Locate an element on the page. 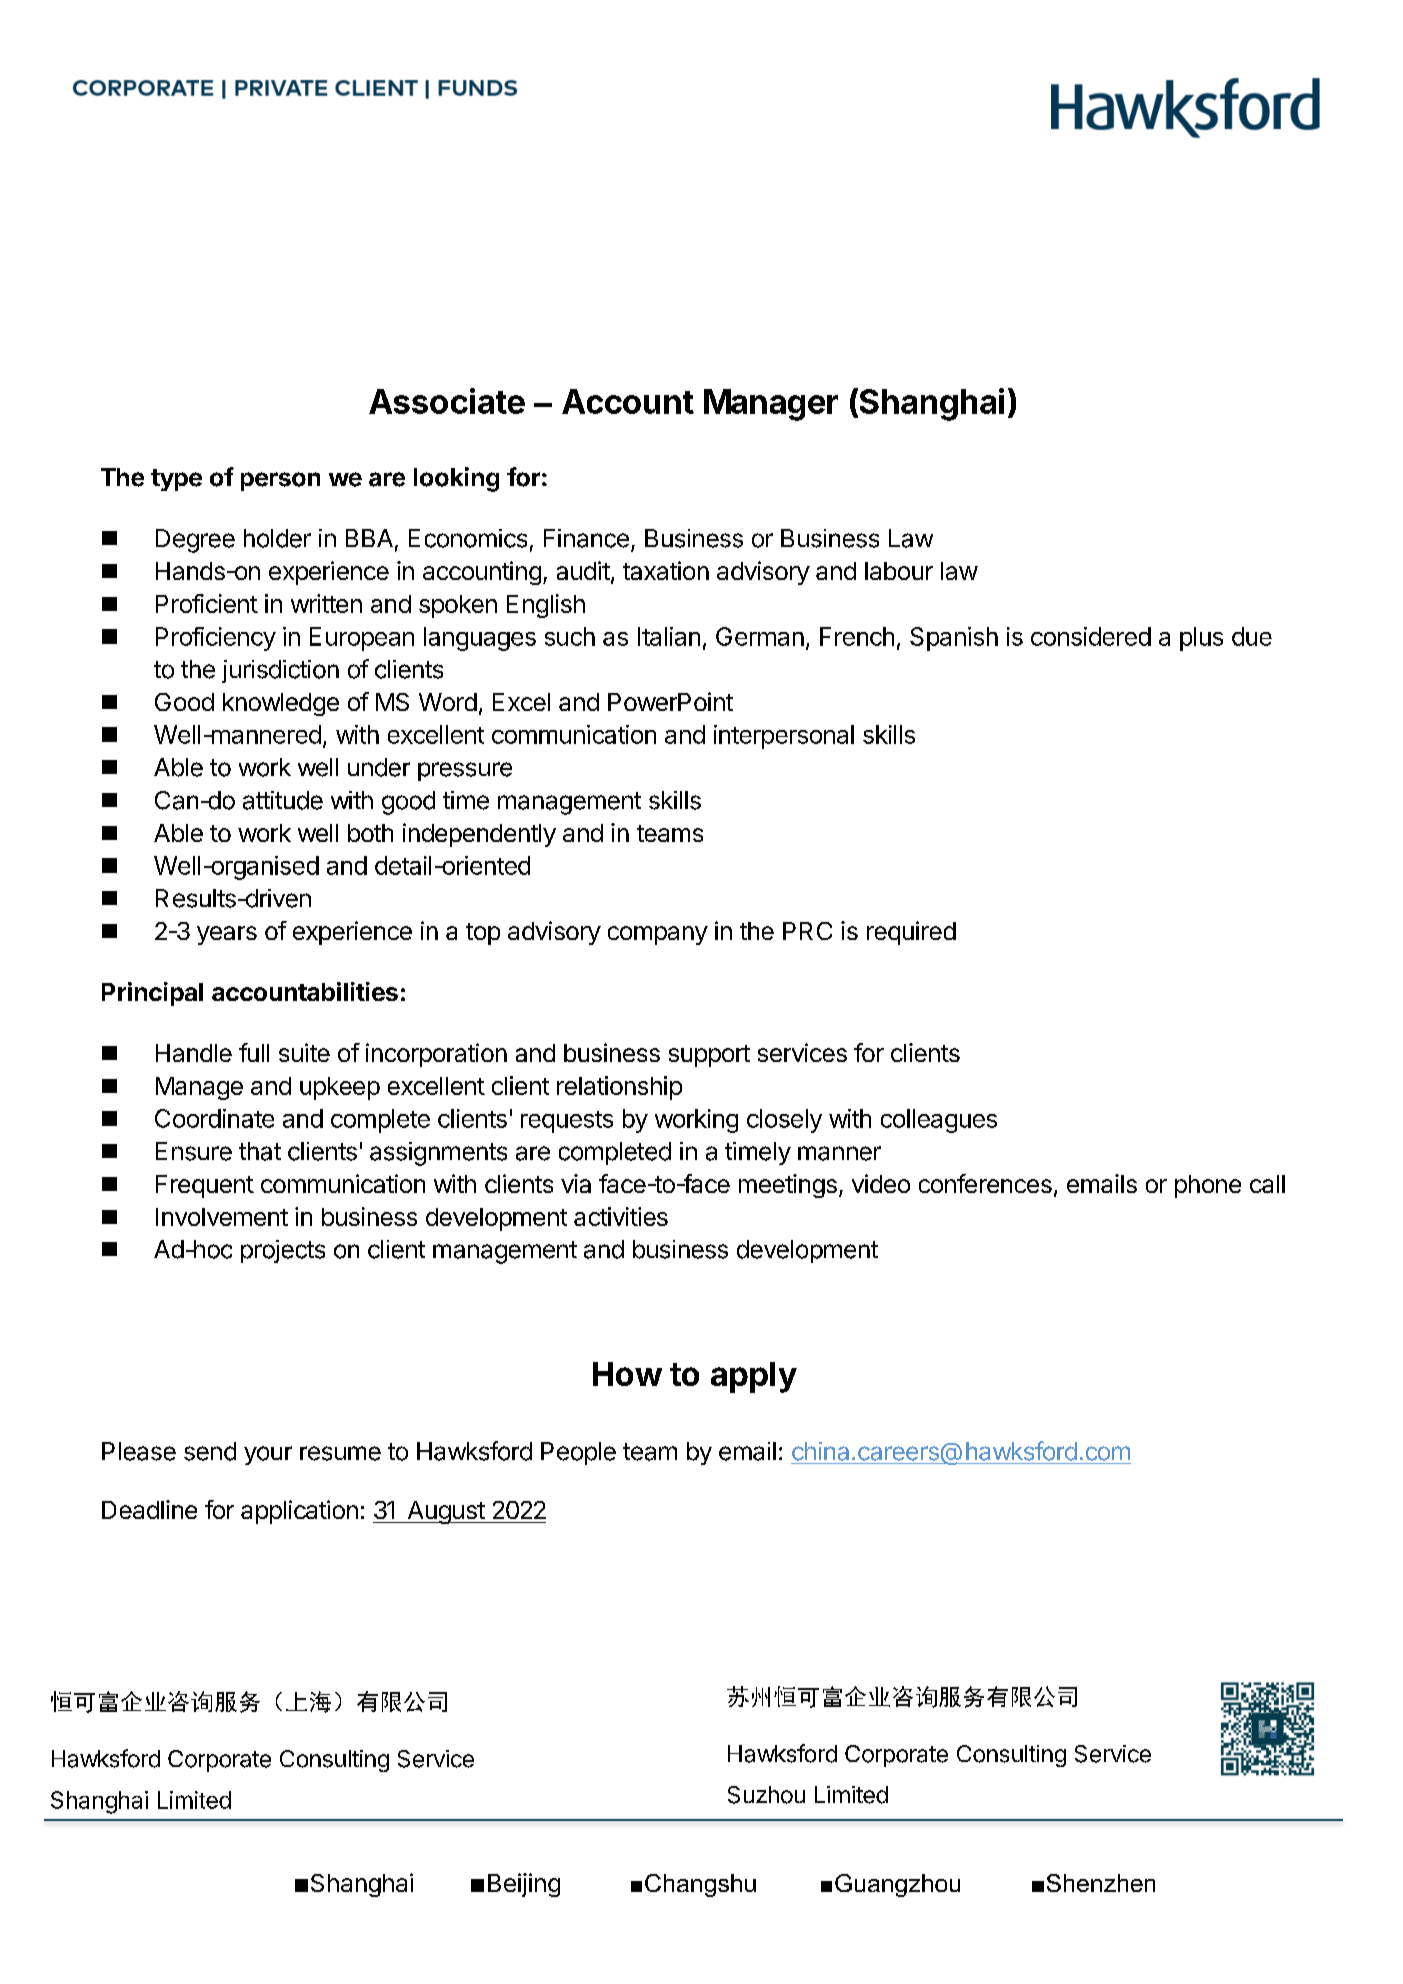 This page has height=1984, width=1403. closely is located at coordinates (784, 1121).
